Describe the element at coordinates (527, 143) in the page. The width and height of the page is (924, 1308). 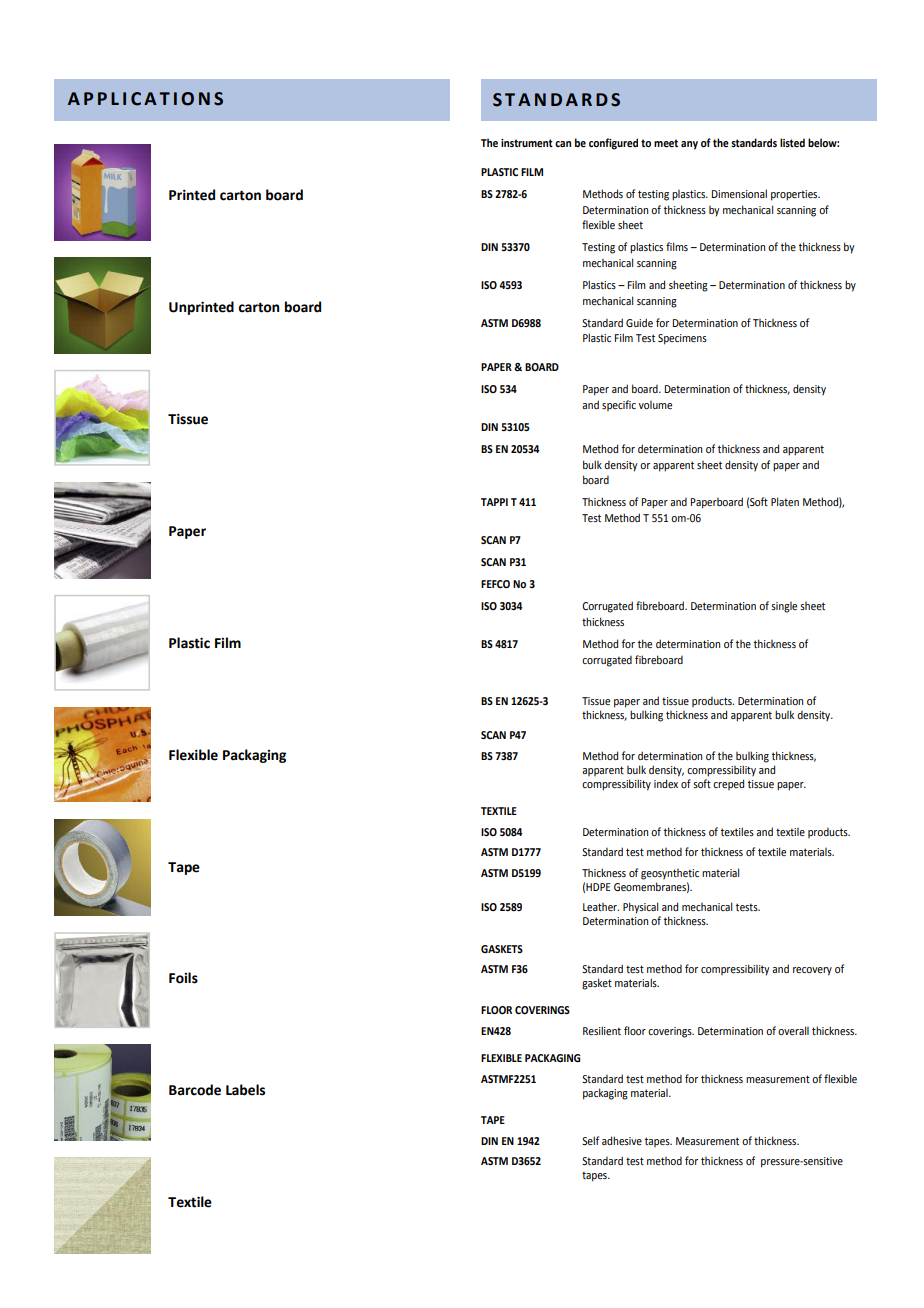
I see `instrument` at that location.
